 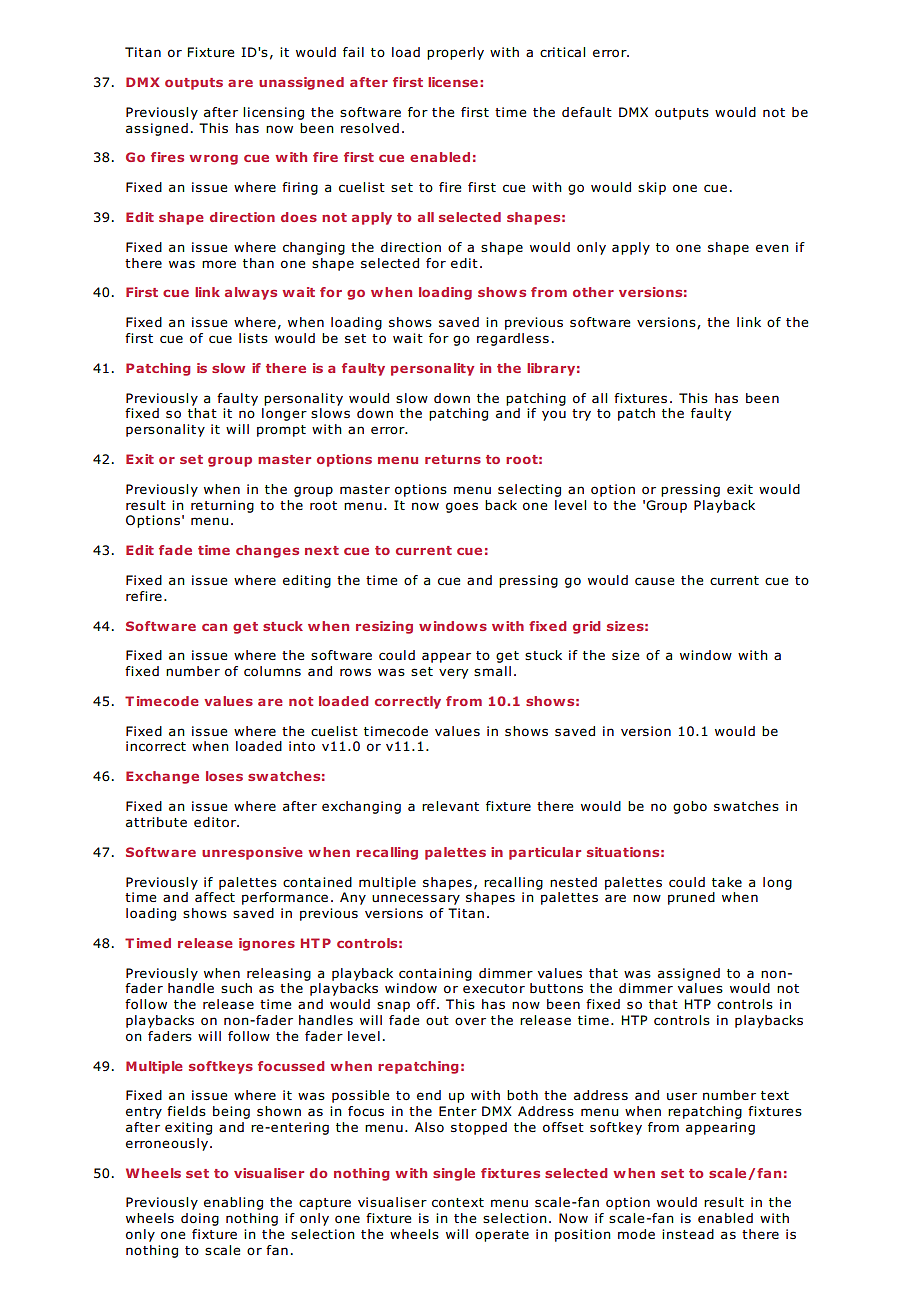 I want to click on cause, so click(x=654, y=581).
